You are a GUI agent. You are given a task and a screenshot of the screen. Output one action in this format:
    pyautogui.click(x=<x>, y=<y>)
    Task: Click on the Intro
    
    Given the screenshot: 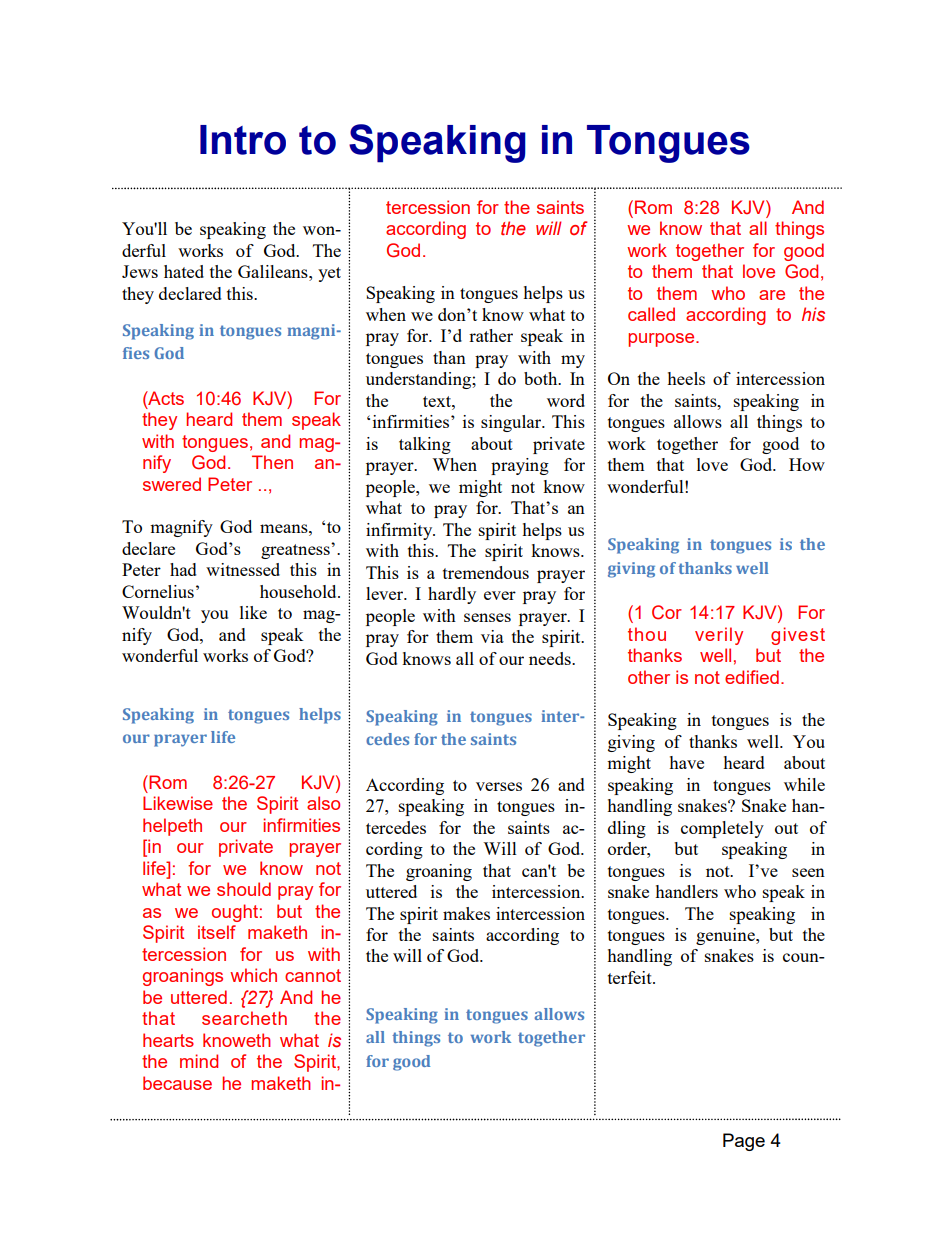 What is the action you would take?
    pyautogui.click(x=243, y=140)
